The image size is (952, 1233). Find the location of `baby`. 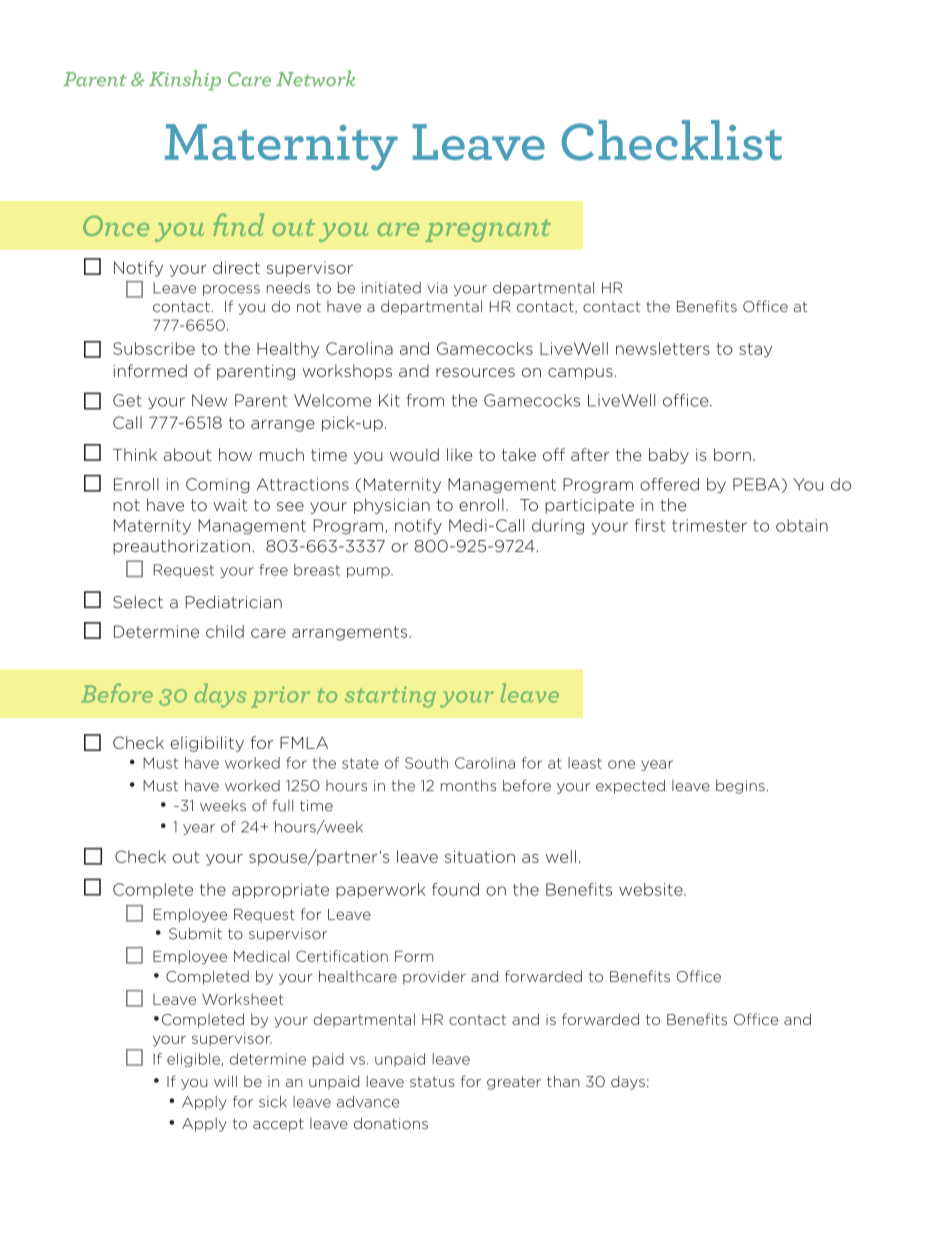

baby is located at coordinates (669, 456).
